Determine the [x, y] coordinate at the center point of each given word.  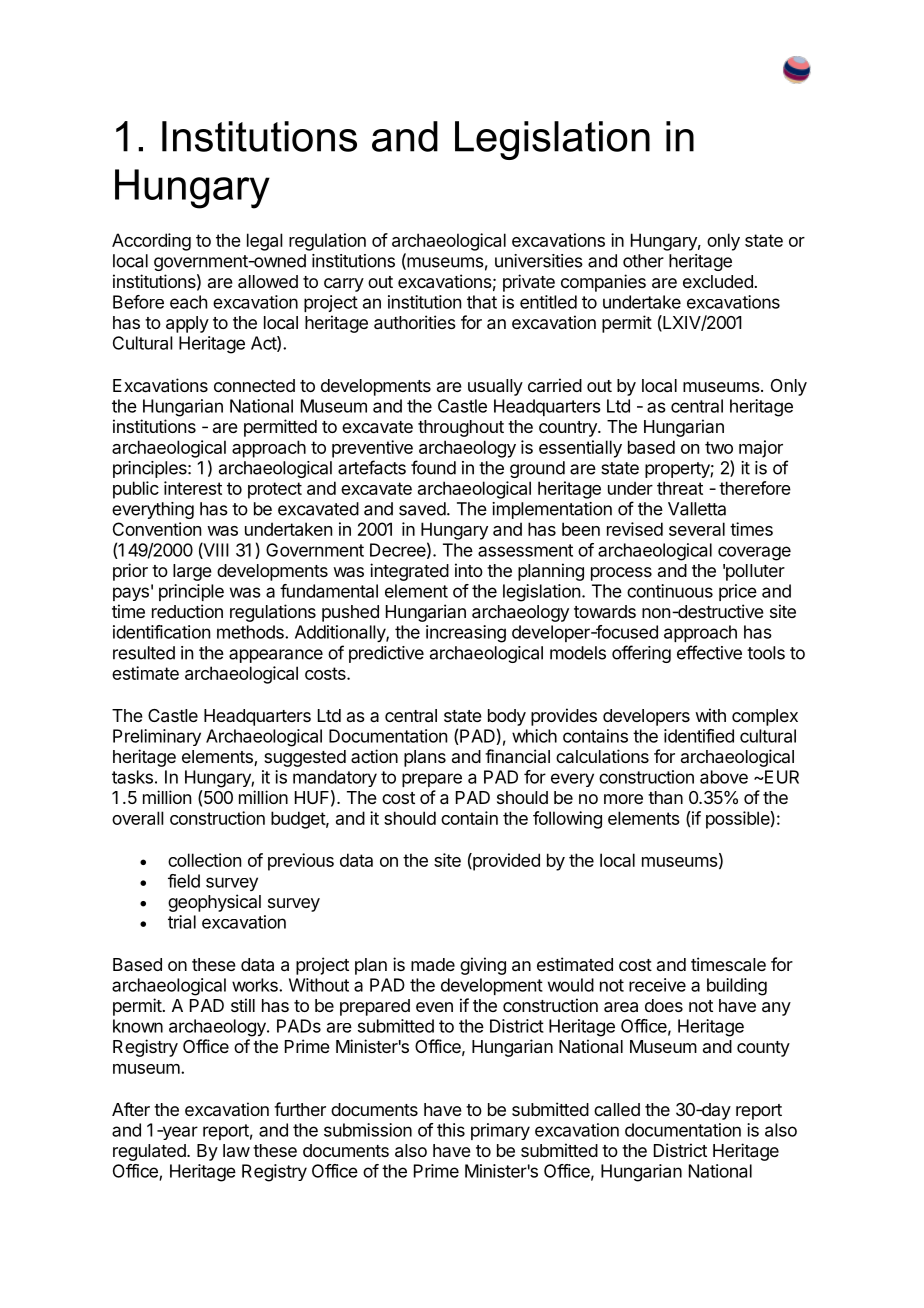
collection [204, 860]
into [469, 570]
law [236, 1150]
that [482, 302]
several [697, 529]
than [665, 798]
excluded [718, 281]
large [192, 572]
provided [505, 862]
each [188, 302]
